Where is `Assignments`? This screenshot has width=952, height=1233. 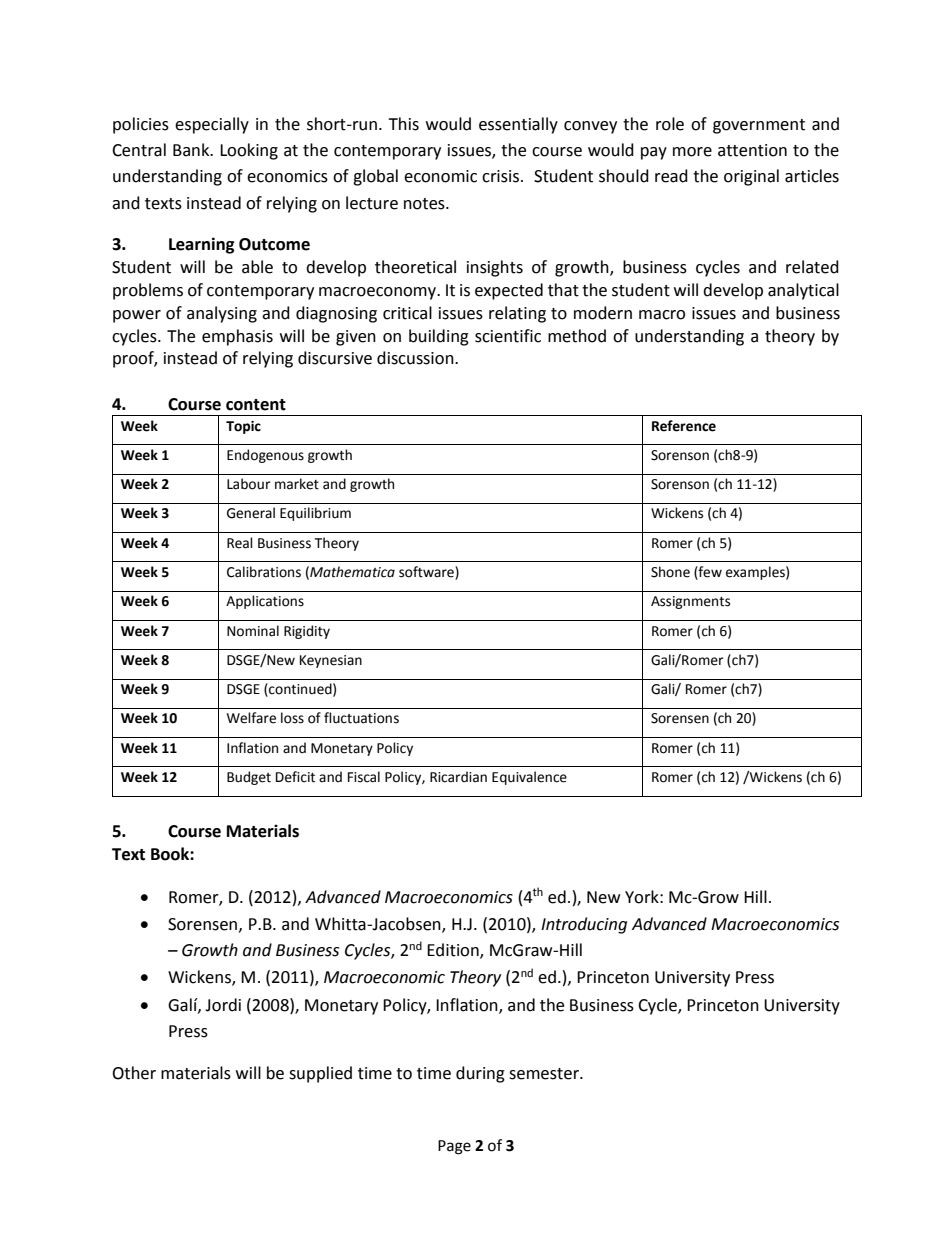
Assignments is located at coordinates (690, 602).
